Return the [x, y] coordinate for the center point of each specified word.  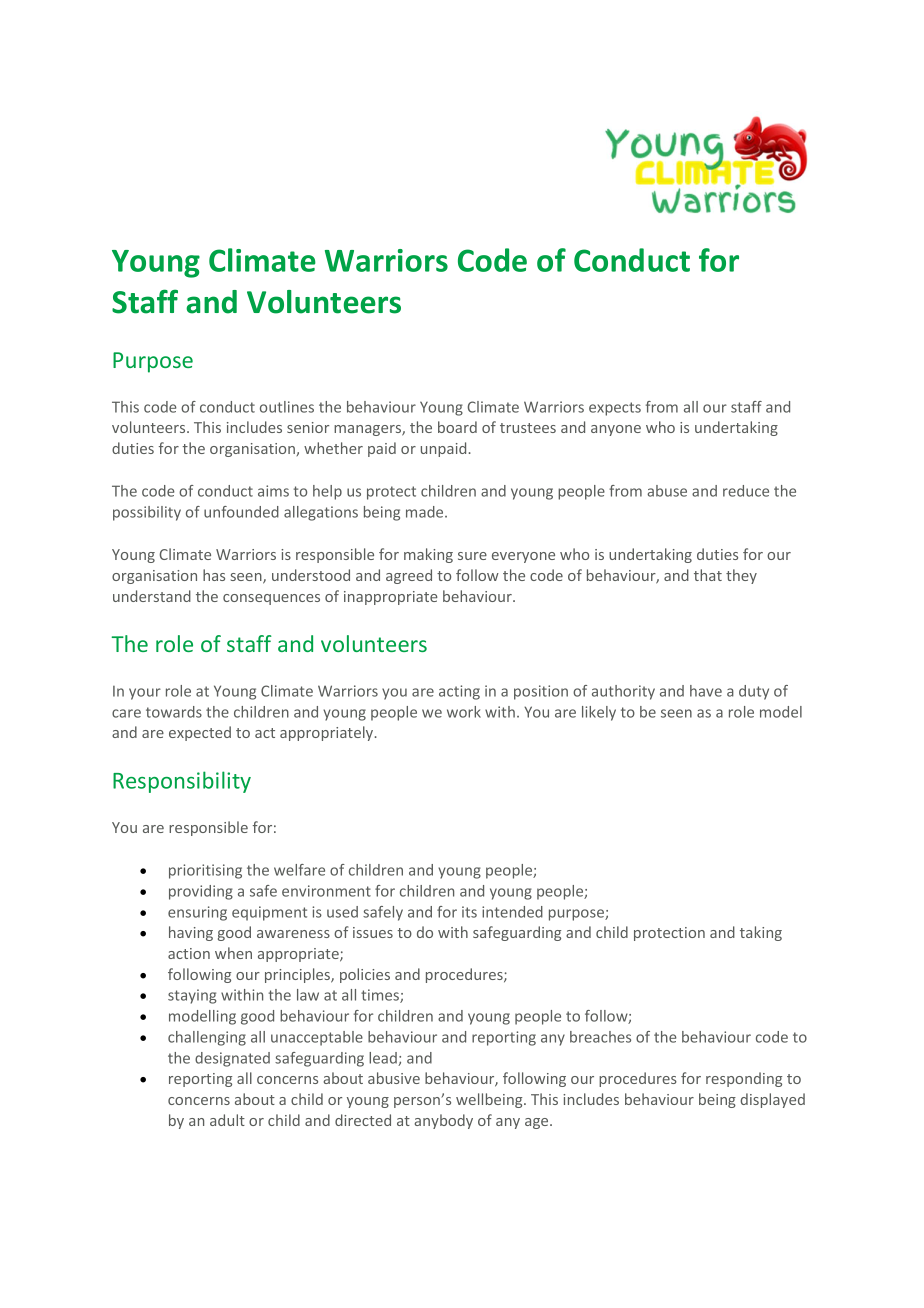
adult [227, 1120]
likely [599, 713]
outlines [287, 407]
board [457, 427]
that [708, 575]
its [469, 912]
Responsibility [182, 782]
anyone [616, 430]
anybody [443, 1121]
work [464, 712]
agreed [409, 576]
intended [512, 912]
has [214, 575]
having [191, 933]
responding [744, 1079]
